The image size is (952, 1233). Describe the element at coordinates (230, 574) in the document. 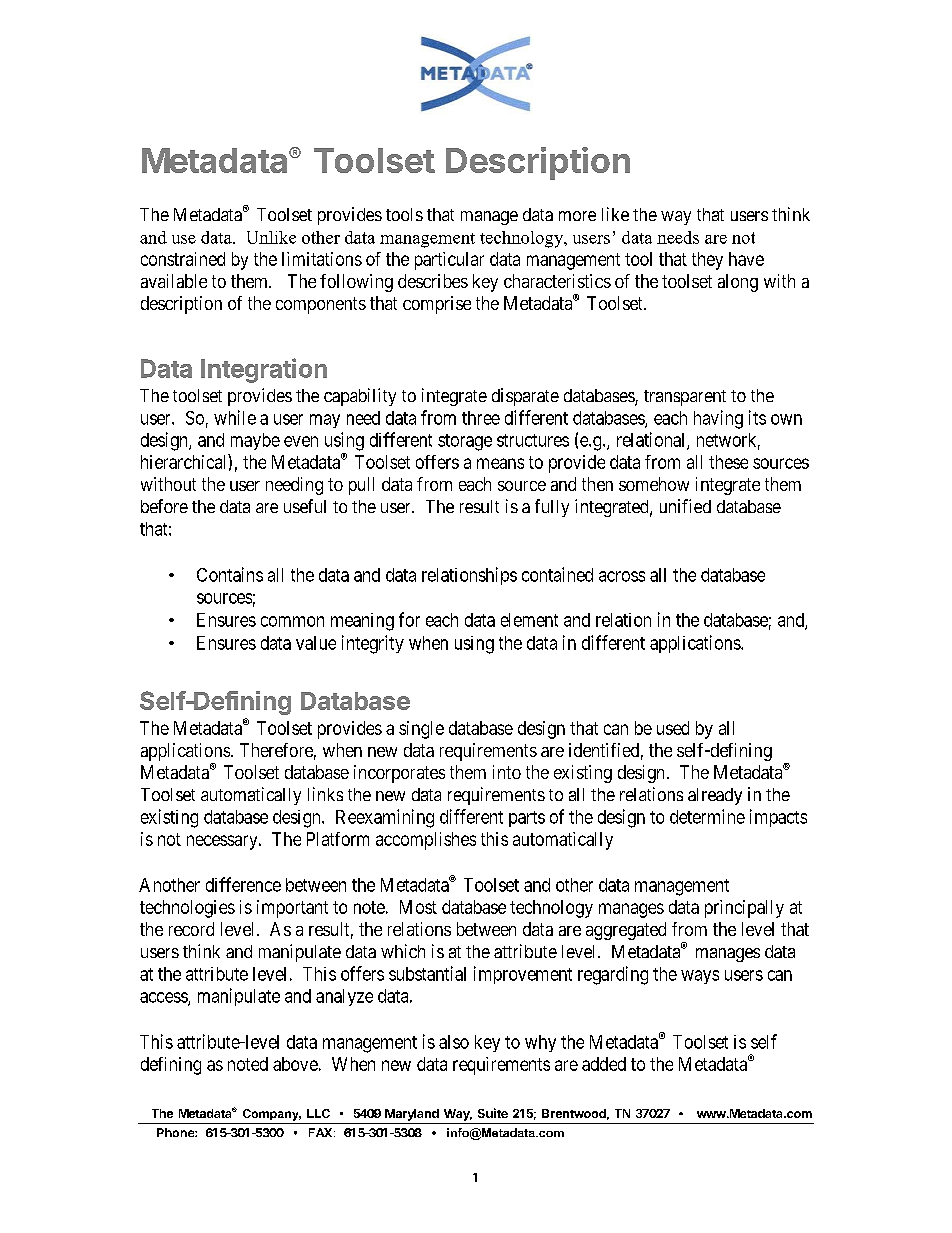

I see `Contains` at that location.
